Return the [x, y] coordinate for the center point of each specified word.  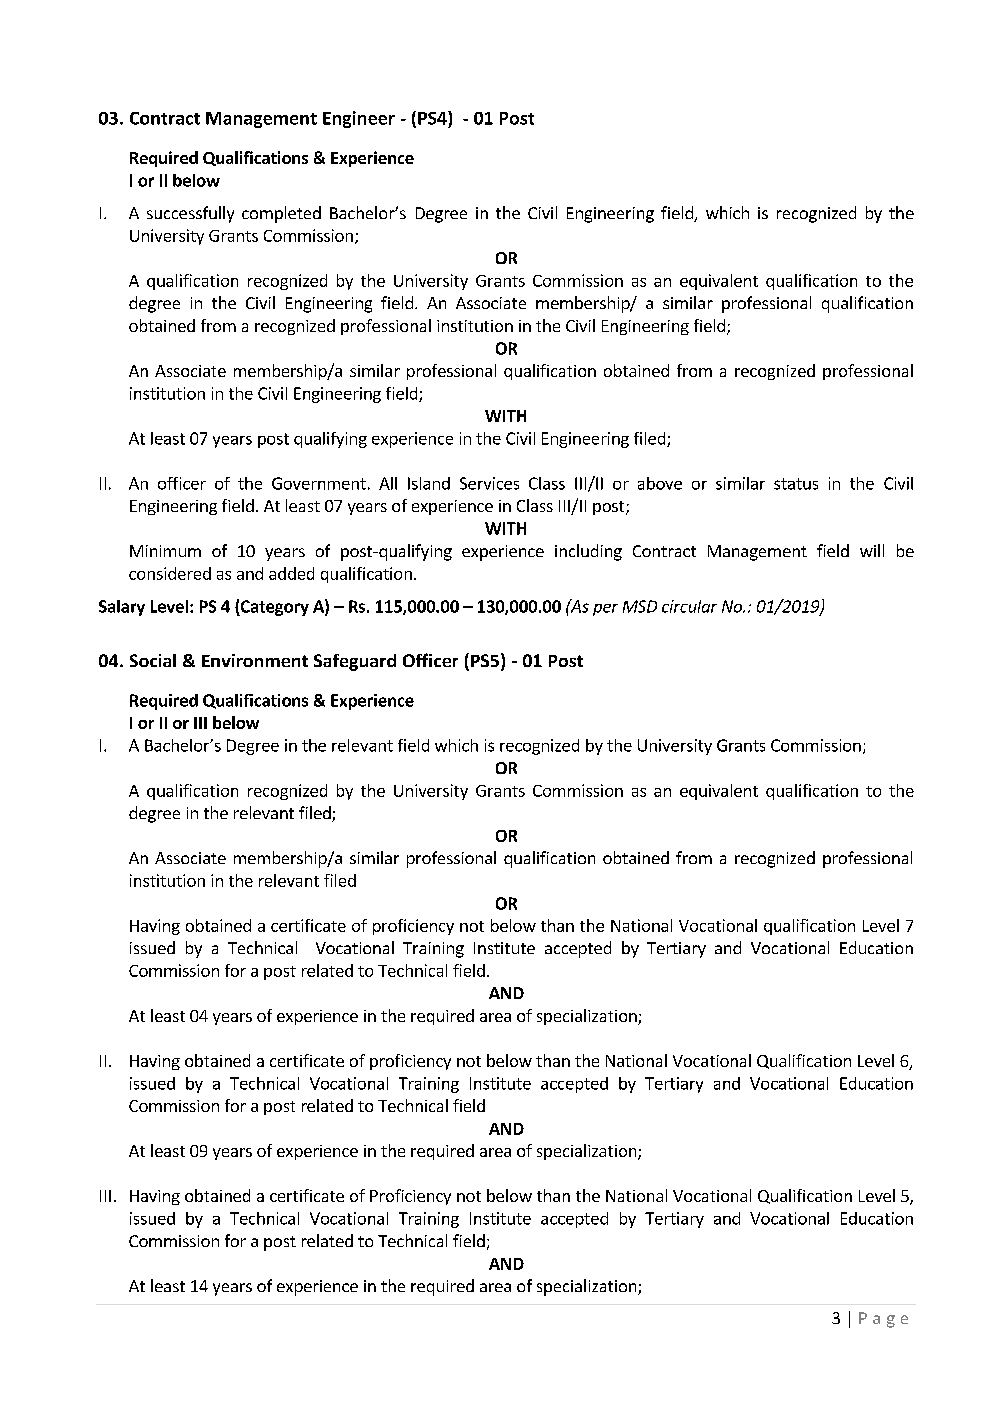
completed [281, 214]
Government [319, 483]
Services [489, 483]
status [796, 484]
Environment [255, 660]
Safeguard [355, 662]
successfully [190, 214]
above [660, 483]
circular [689, 606]
